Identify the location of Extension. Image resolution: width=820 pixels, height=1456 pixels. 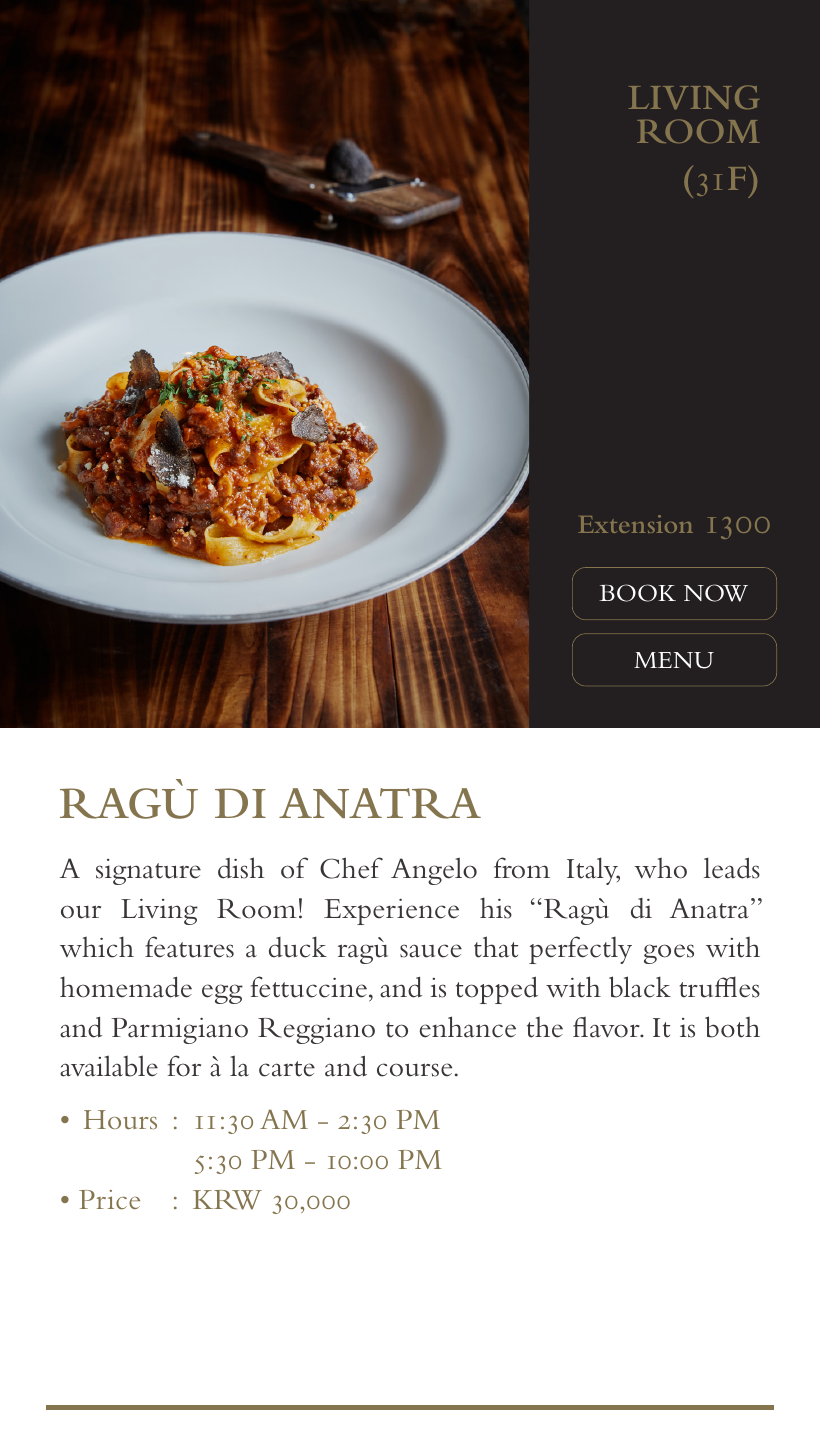
(635, 524).
